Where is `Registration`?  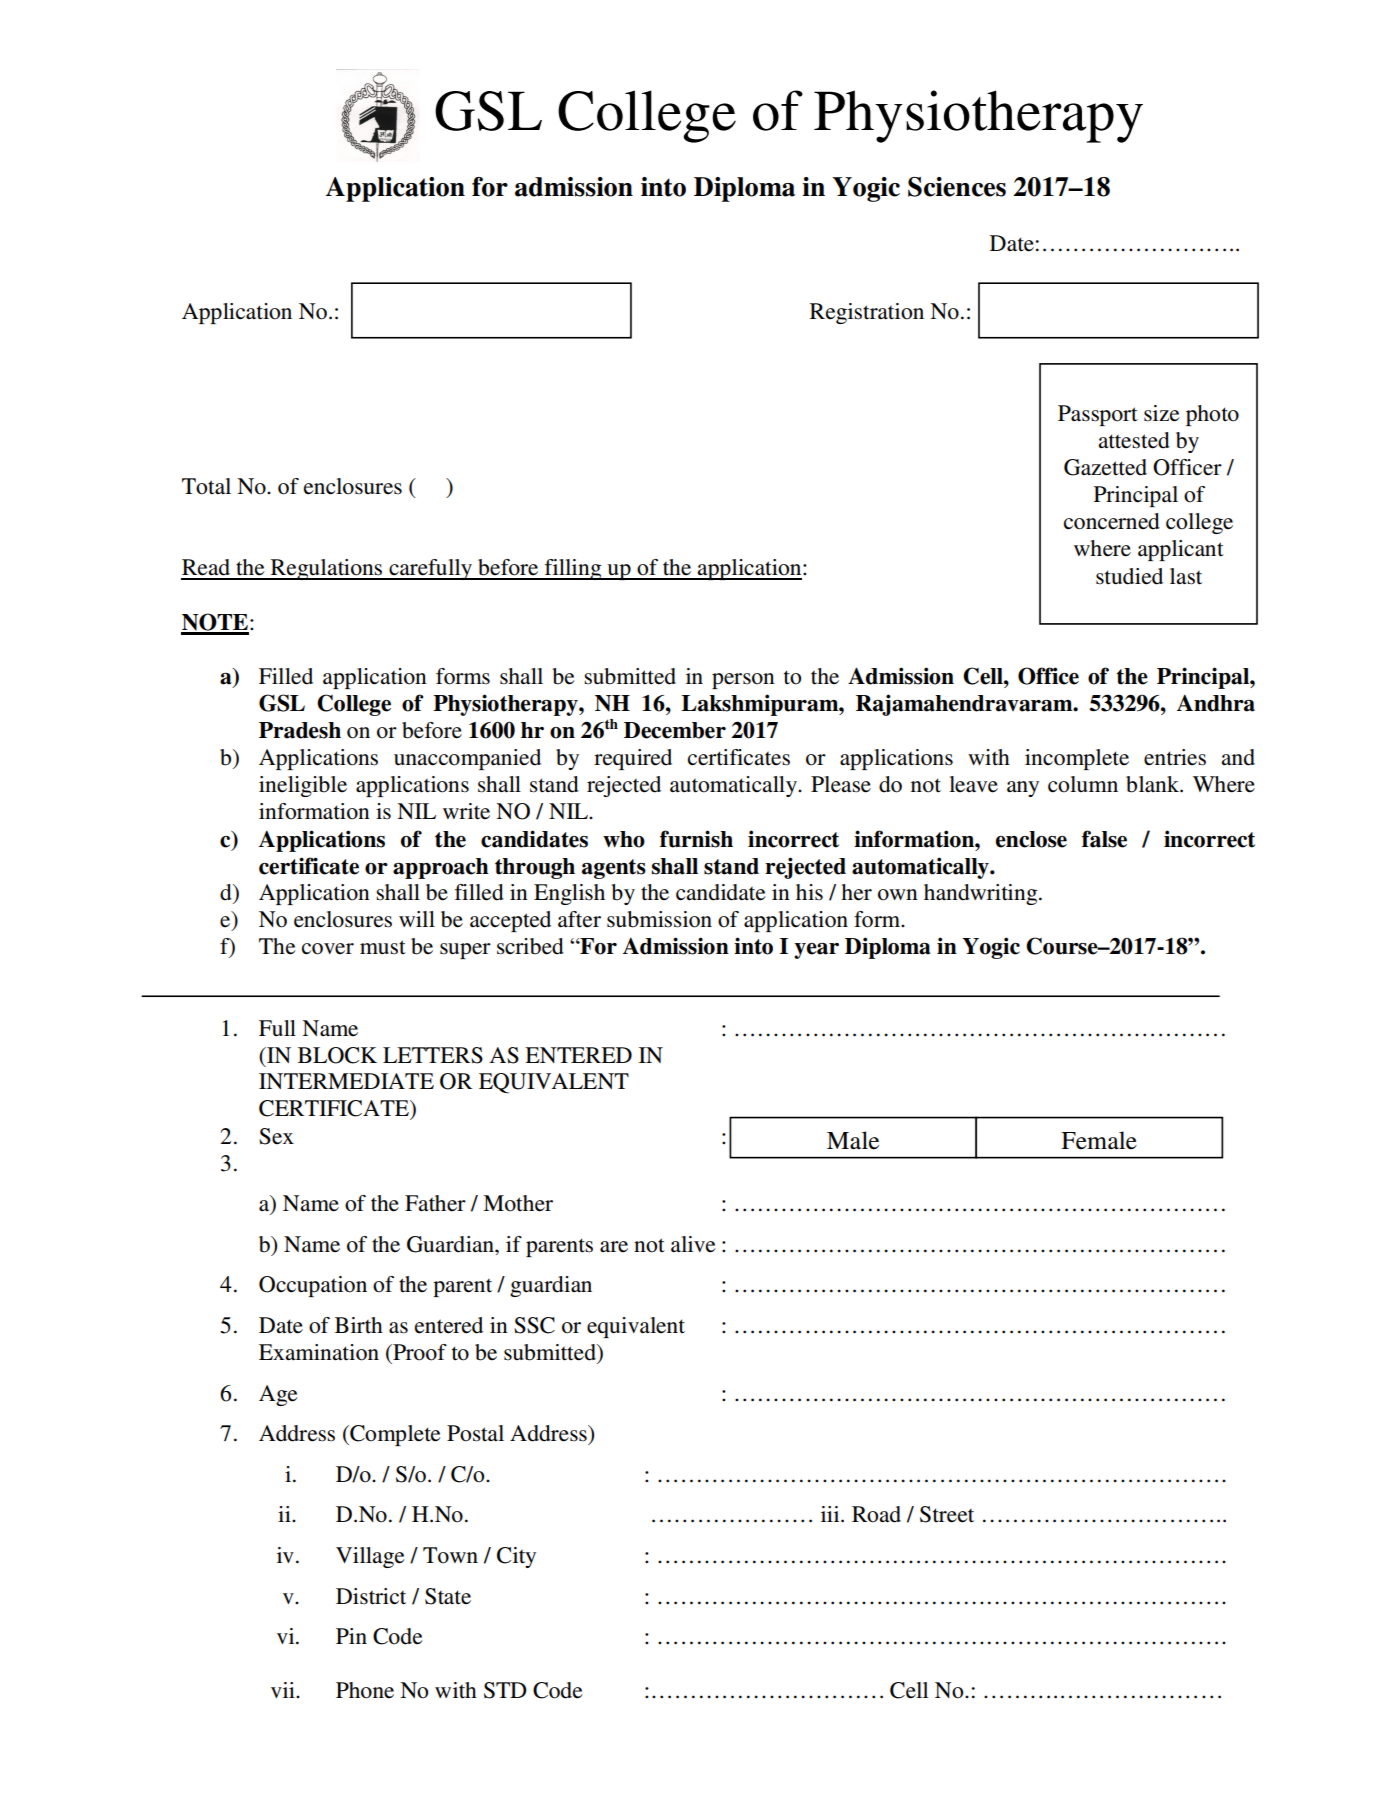
Registration is located at coordinates (867, 313).
